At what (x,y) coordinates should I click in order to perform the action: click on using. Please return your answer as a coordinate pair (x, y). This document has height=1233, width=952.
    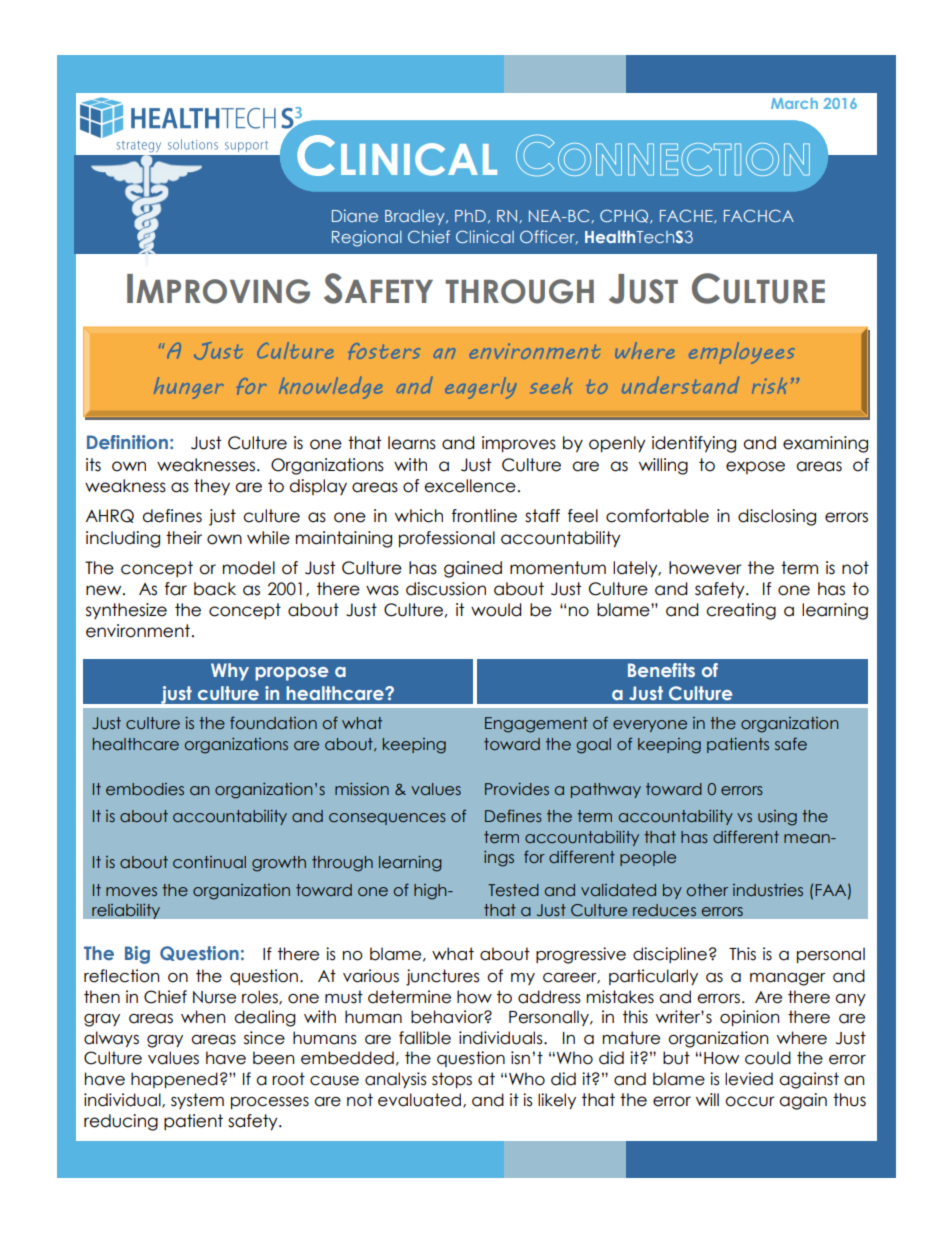
    Looking at the image, I should click on (777, 818).
